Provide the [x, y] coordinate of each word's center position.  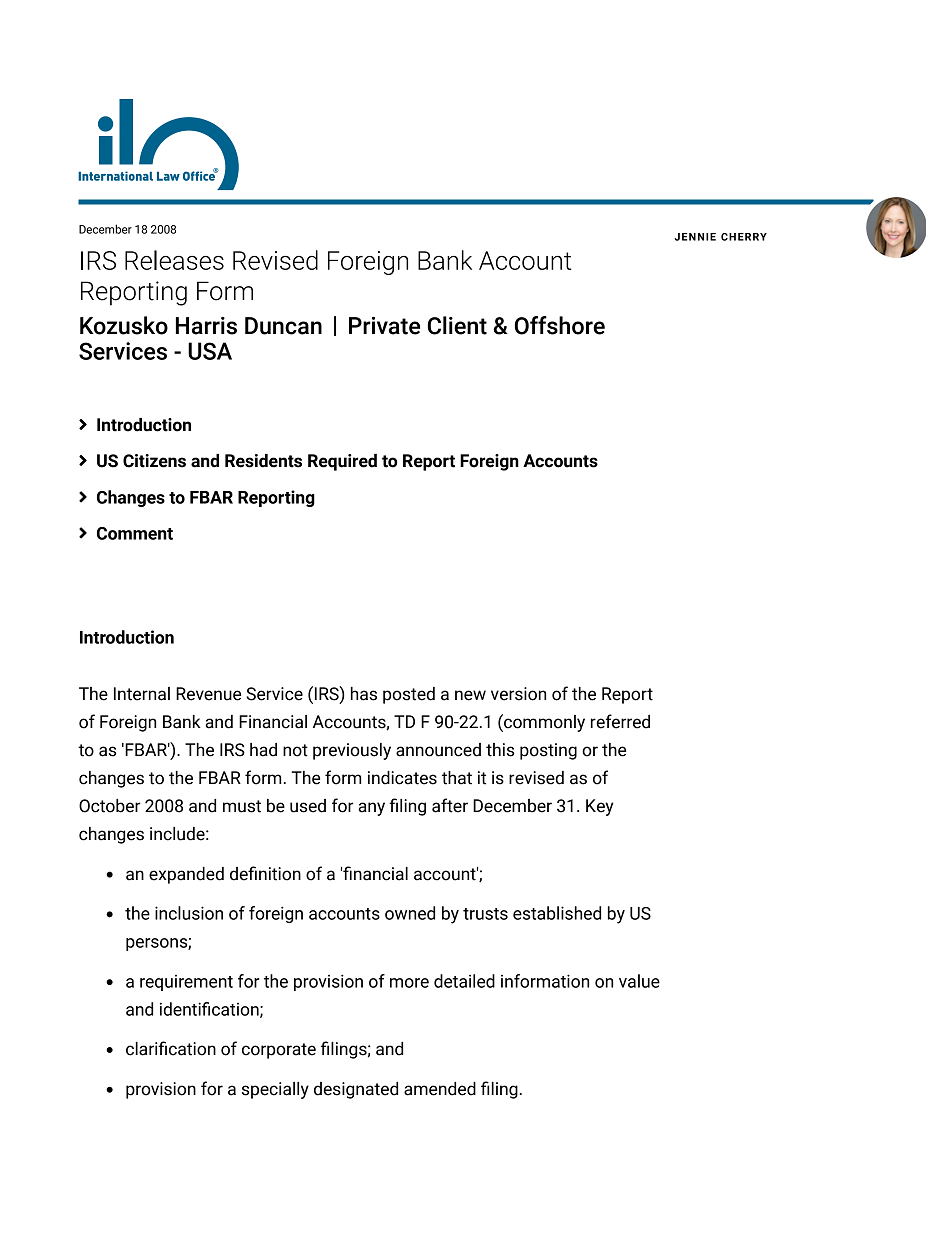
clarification [171, 1048]
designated [356, 1090]
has [364, 694]
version [518, 694]
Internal [142, 694]
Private [384, 326]
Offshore [560, 325]
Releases [174, 260]
